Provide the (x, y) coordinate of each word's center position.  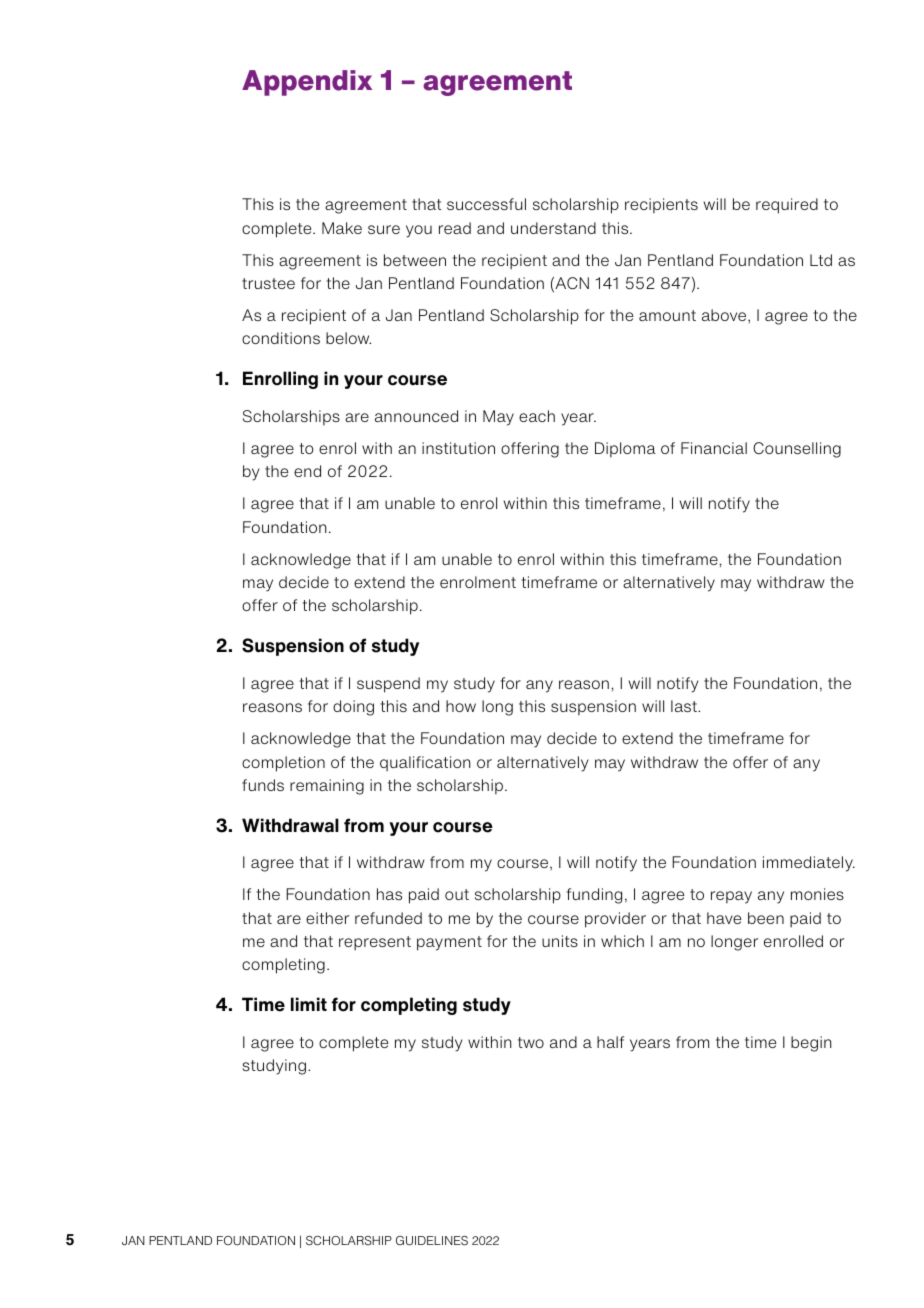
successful (486, 204)
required (787, 206)
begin (811, 1044)
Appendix (307, 83)
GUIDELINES (432, 1241)
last (685, 706)
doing (353, 708)
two (531, 1042)
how (461, 706)
